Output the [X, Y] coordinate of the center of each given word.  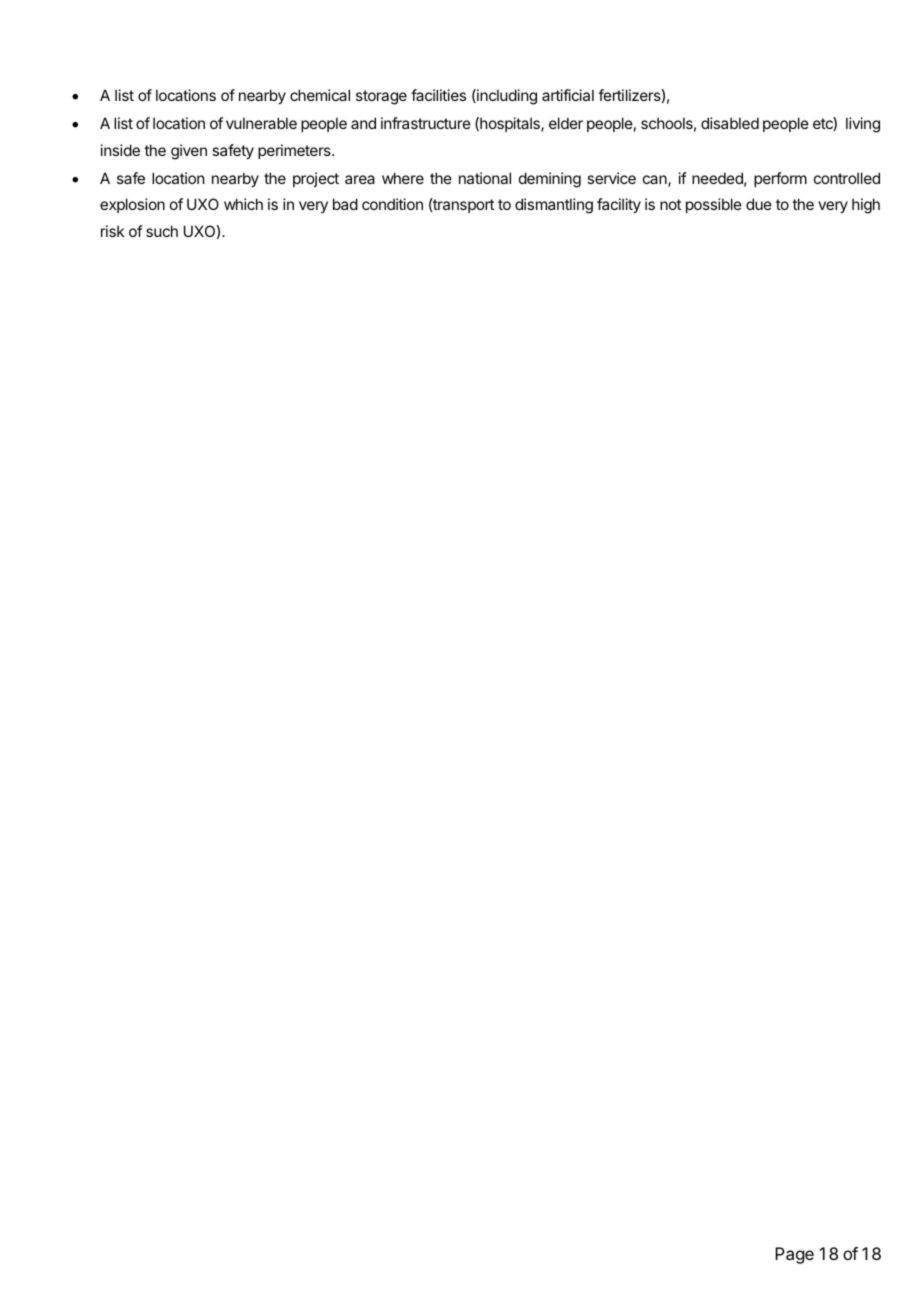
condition [392, 204]
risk [112, 231]
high [866, 206]
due [759, 204]
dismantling [554, 206]
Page [794, 1255]
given [189, 152]
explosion [132, 205]
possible [714, 205]
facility [619, 205]
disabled [730, 123]
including [506, 97]
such [162, 231]
